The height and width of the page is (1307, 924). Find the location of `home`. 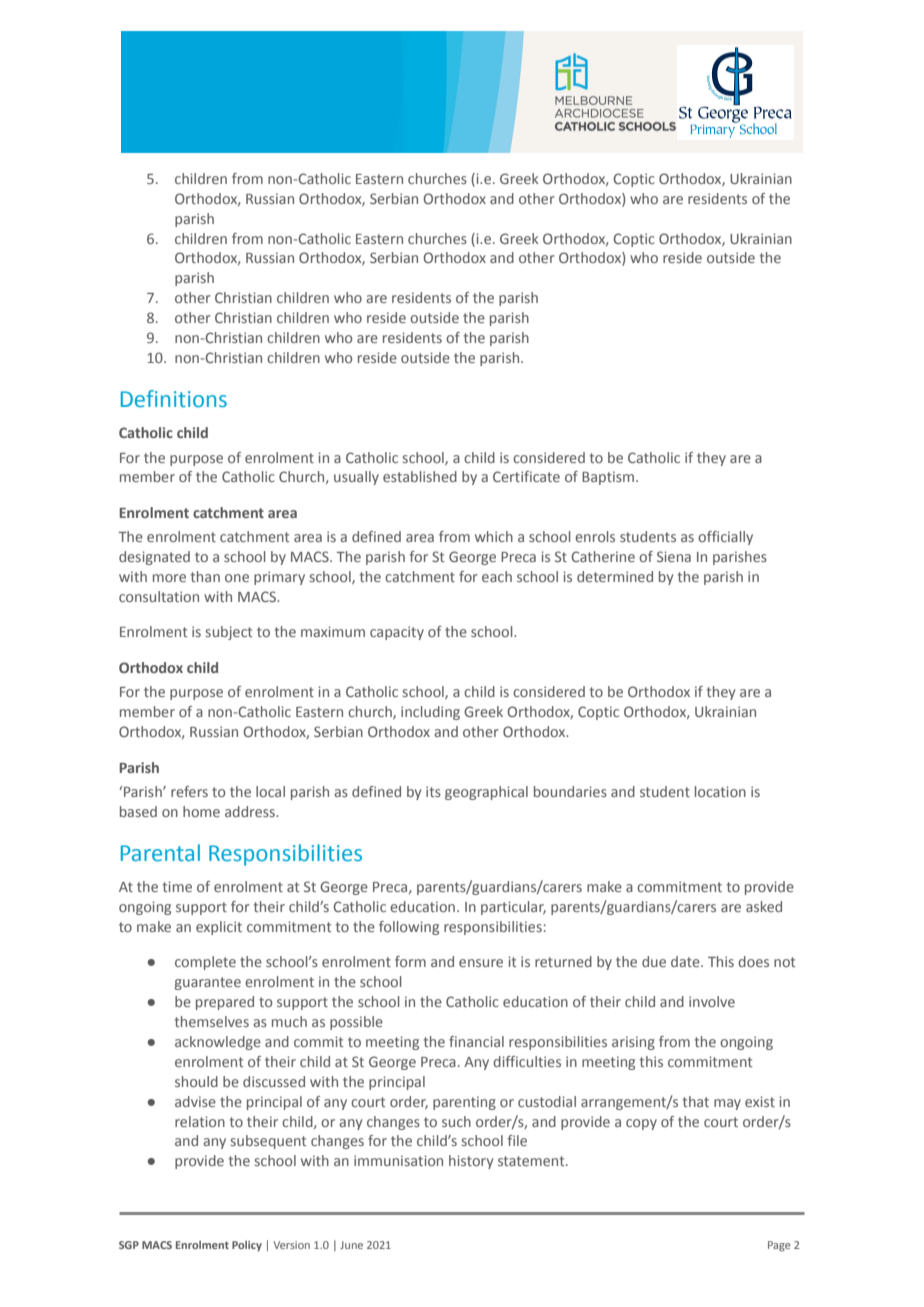

home is located at coordinates (201, 811).
